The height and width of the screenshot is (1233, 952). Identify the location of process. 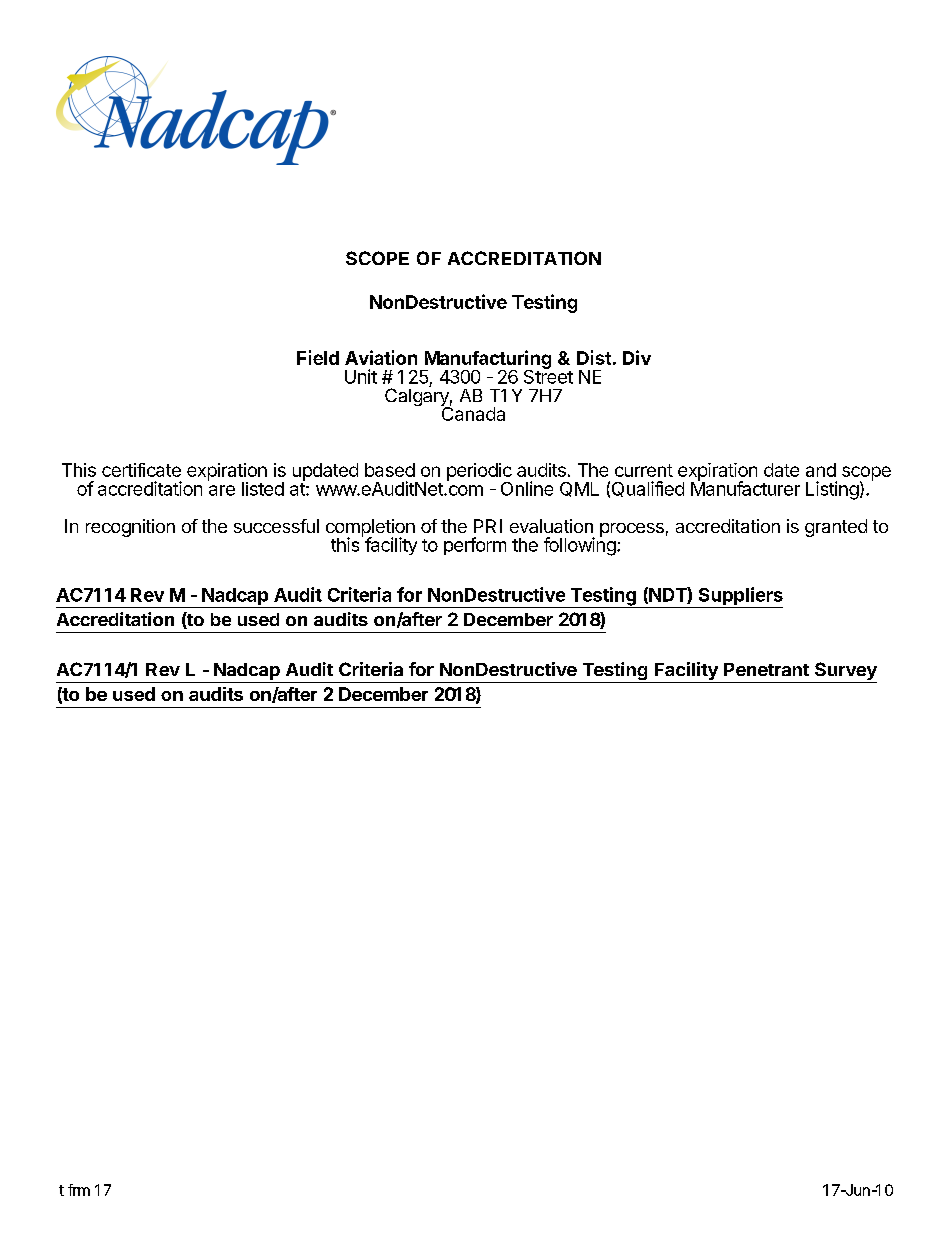
(632, 530).
